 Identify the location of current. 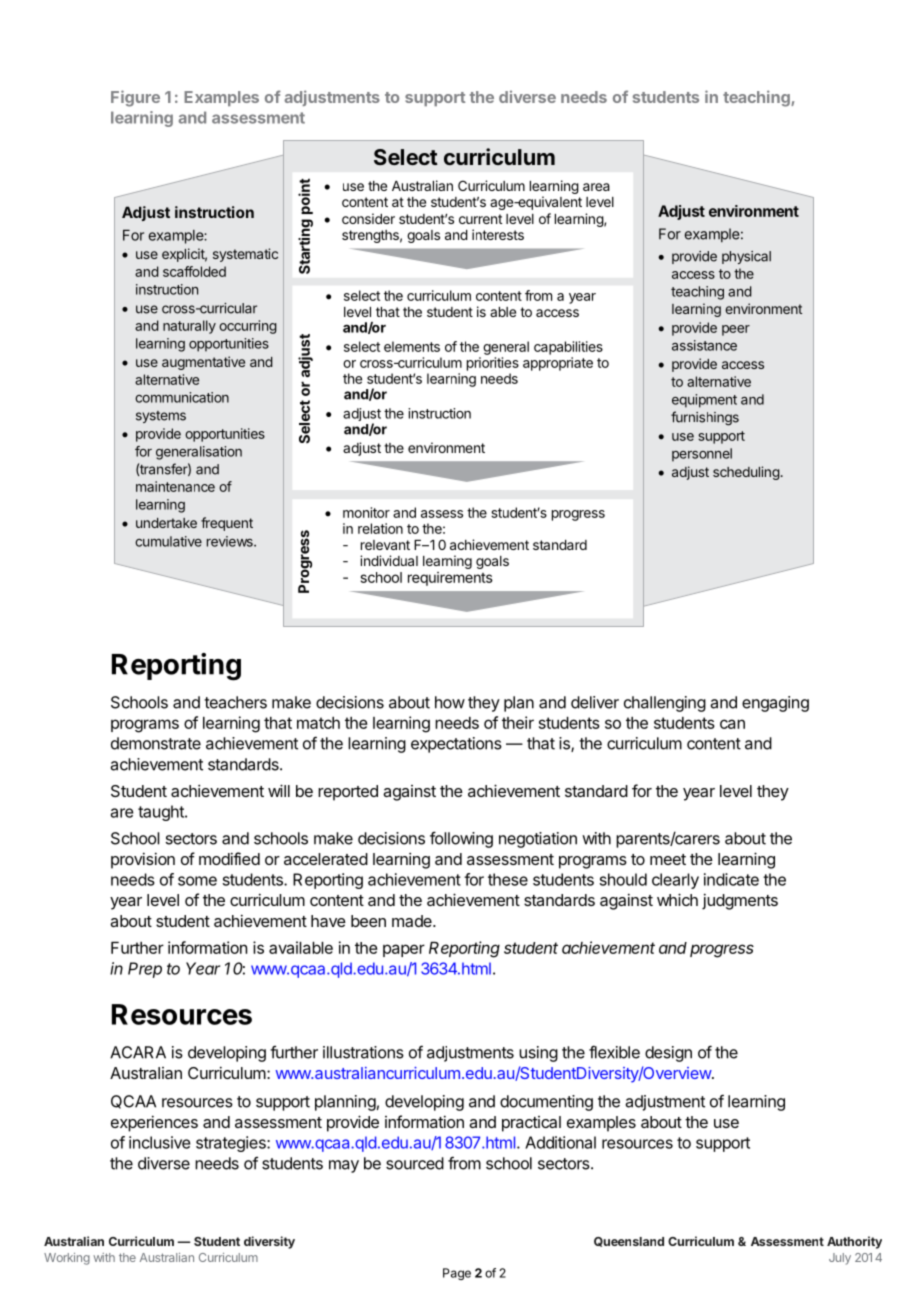
(480, 219).
